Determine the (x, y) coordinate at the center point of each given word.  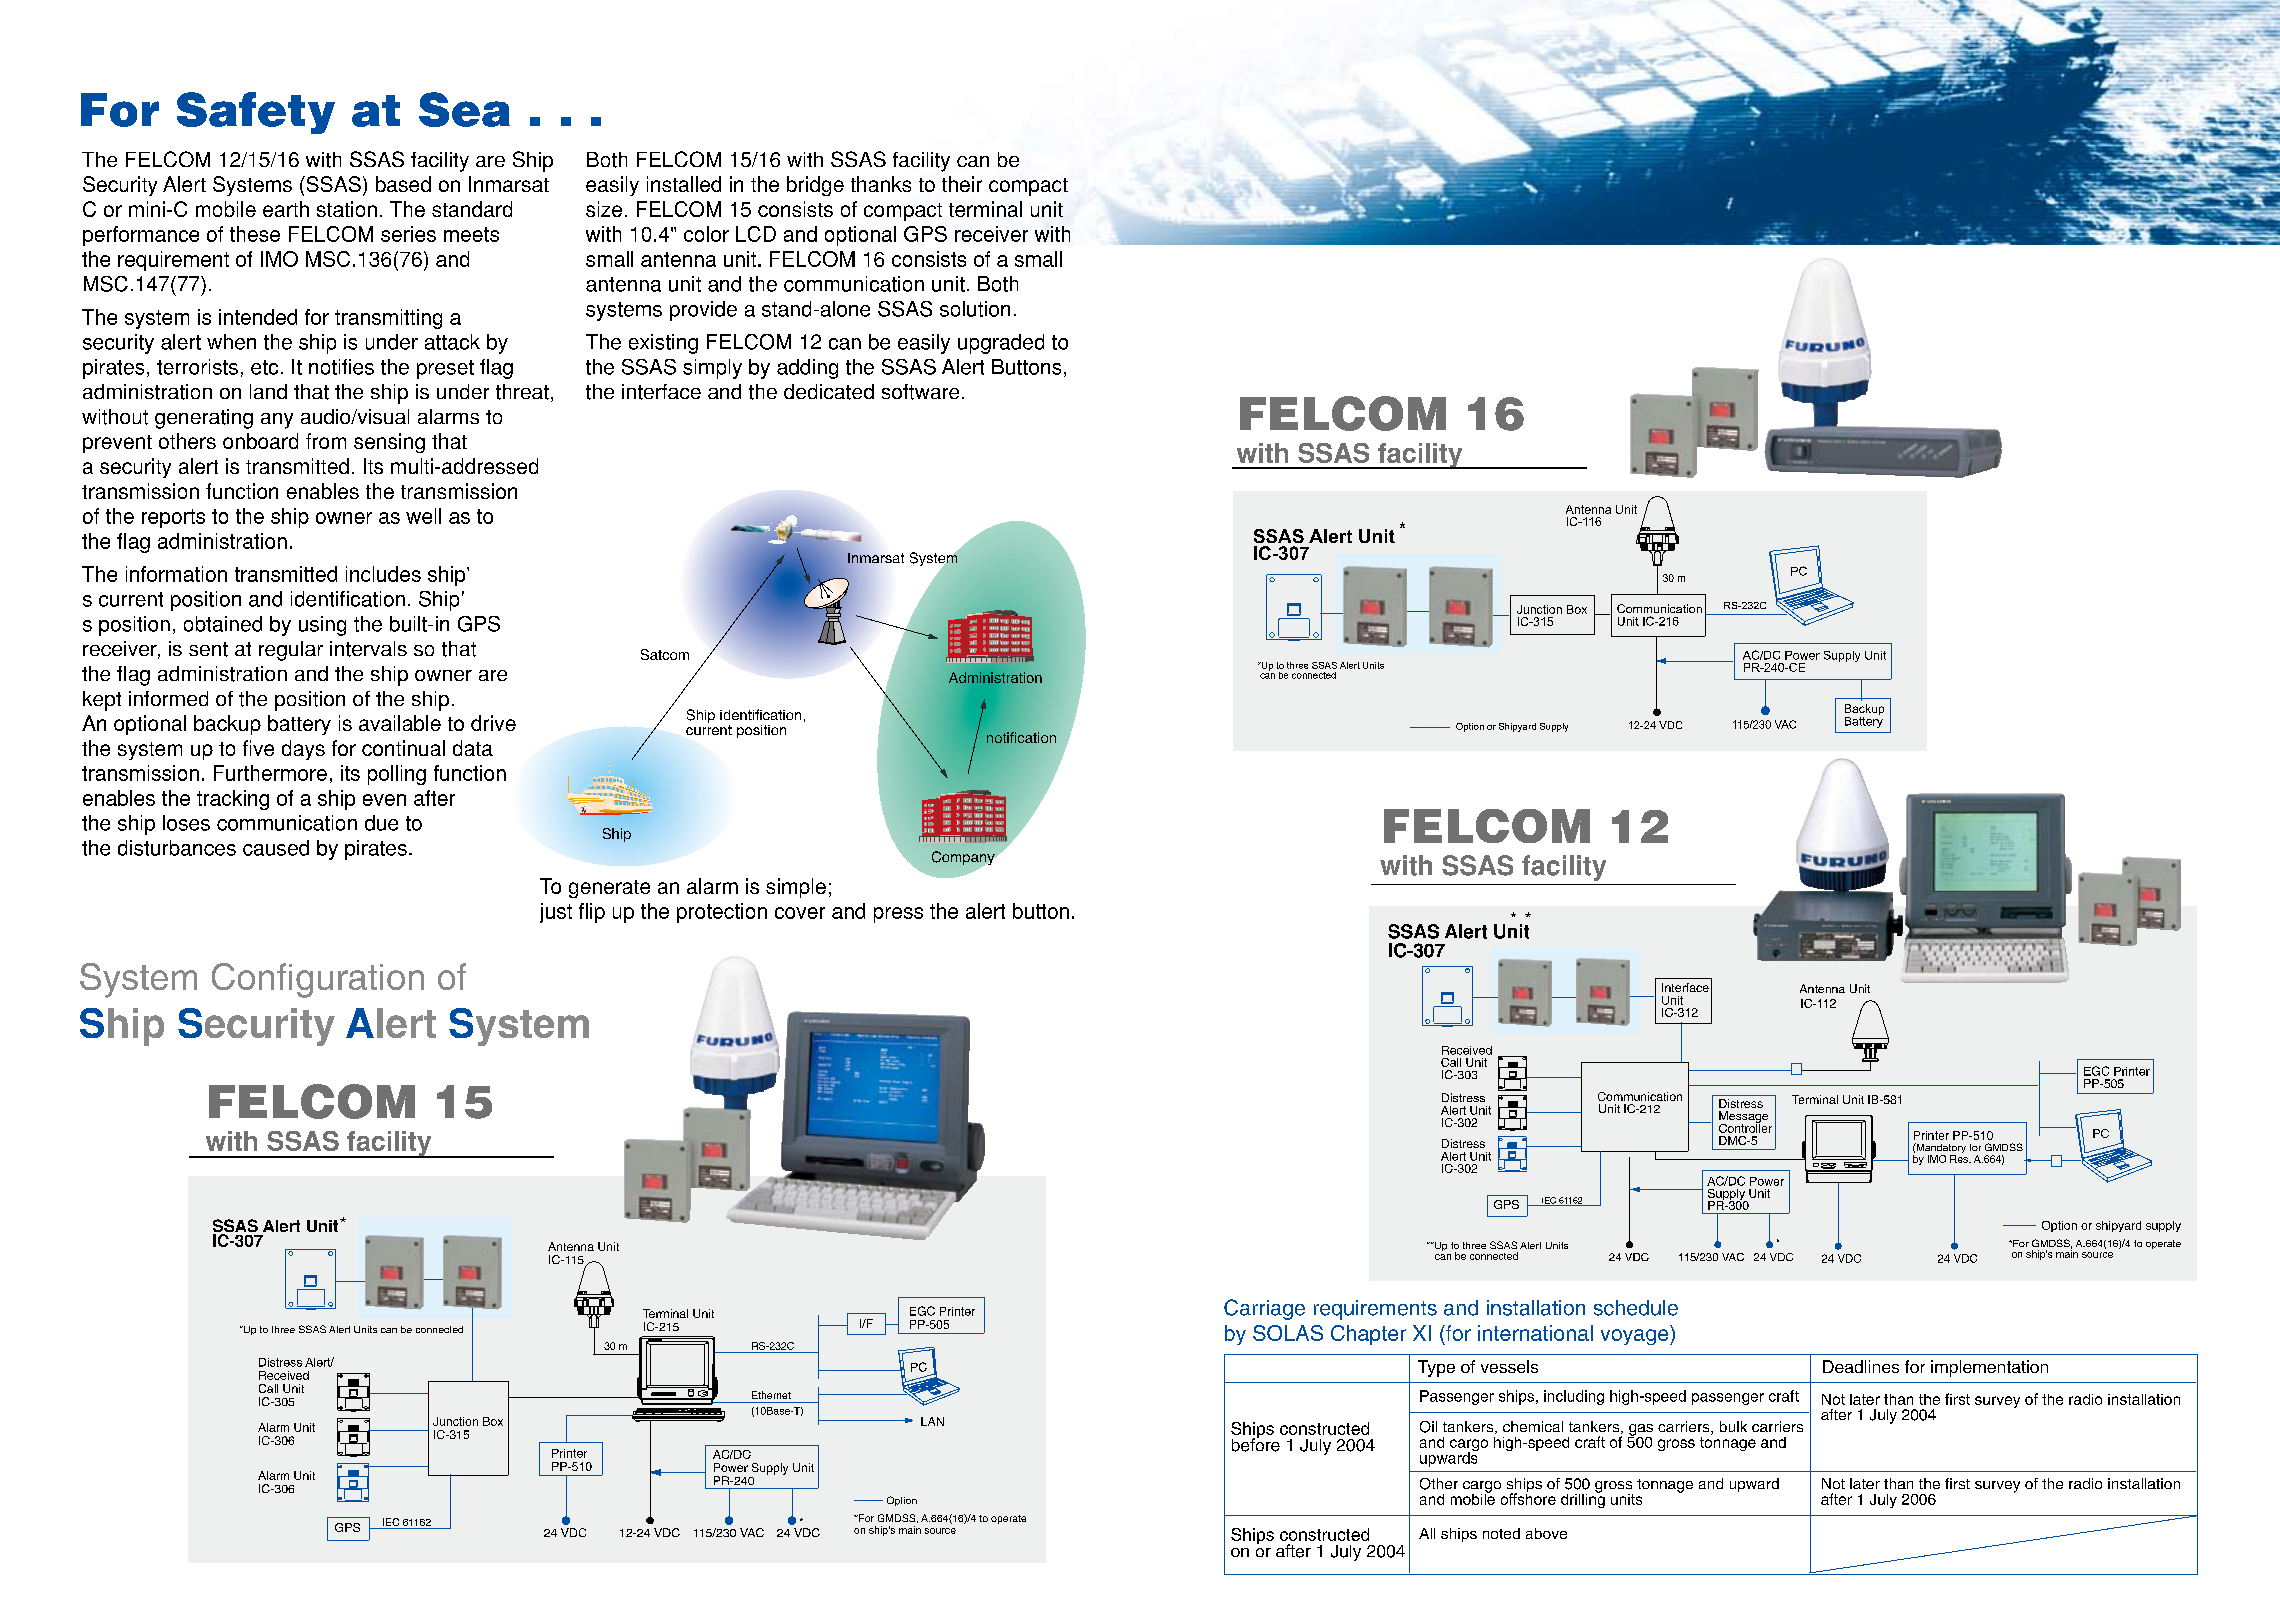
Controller (1745, 1127)
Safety (256, 113)
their (962, 184)
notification (1021, 737)
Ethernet (771, 1395)
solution (975, 309)
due (381, 823)
